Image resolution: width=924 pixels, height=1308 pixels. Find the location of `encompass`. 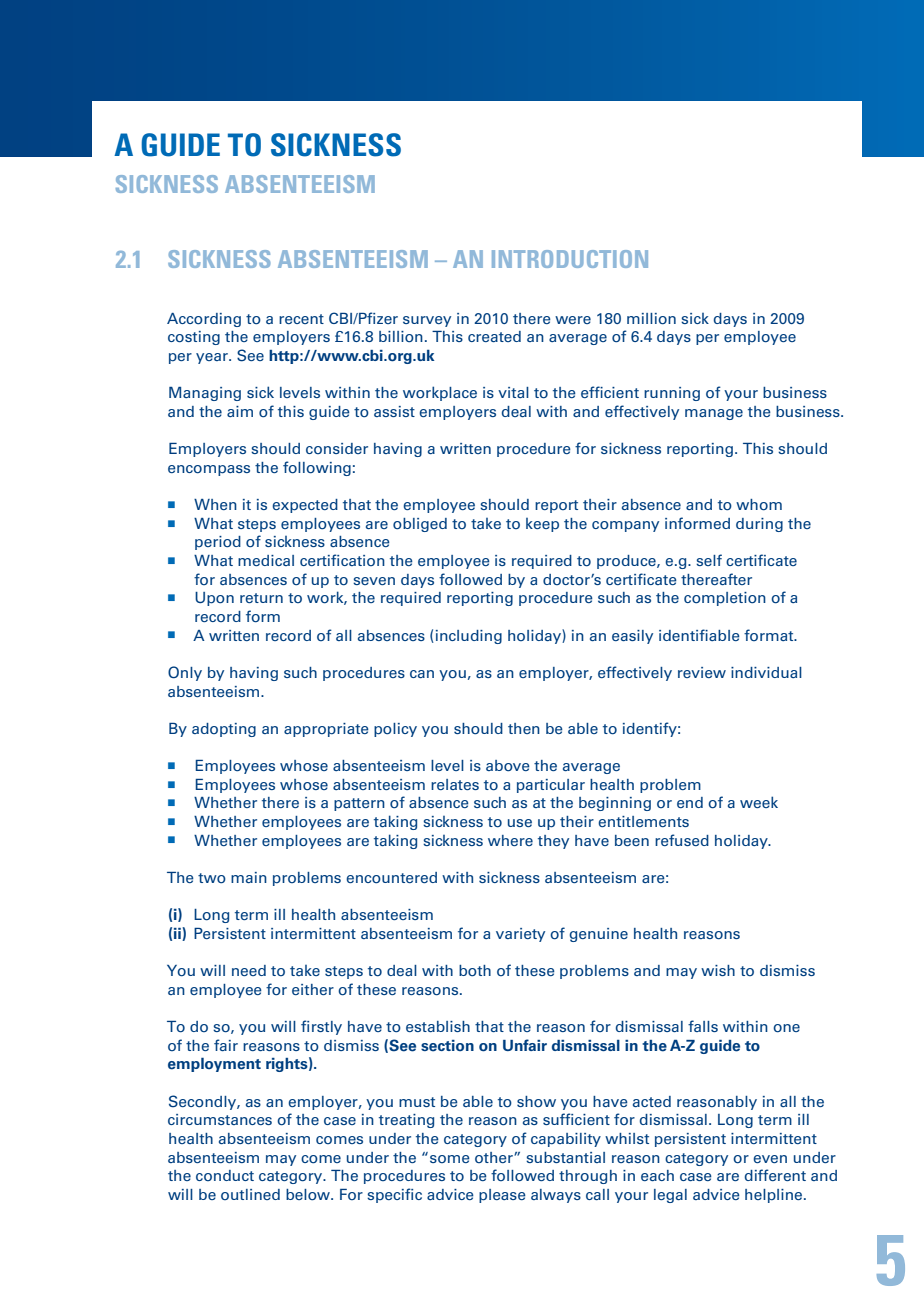

encompass is located at coordinates (209, 470).
